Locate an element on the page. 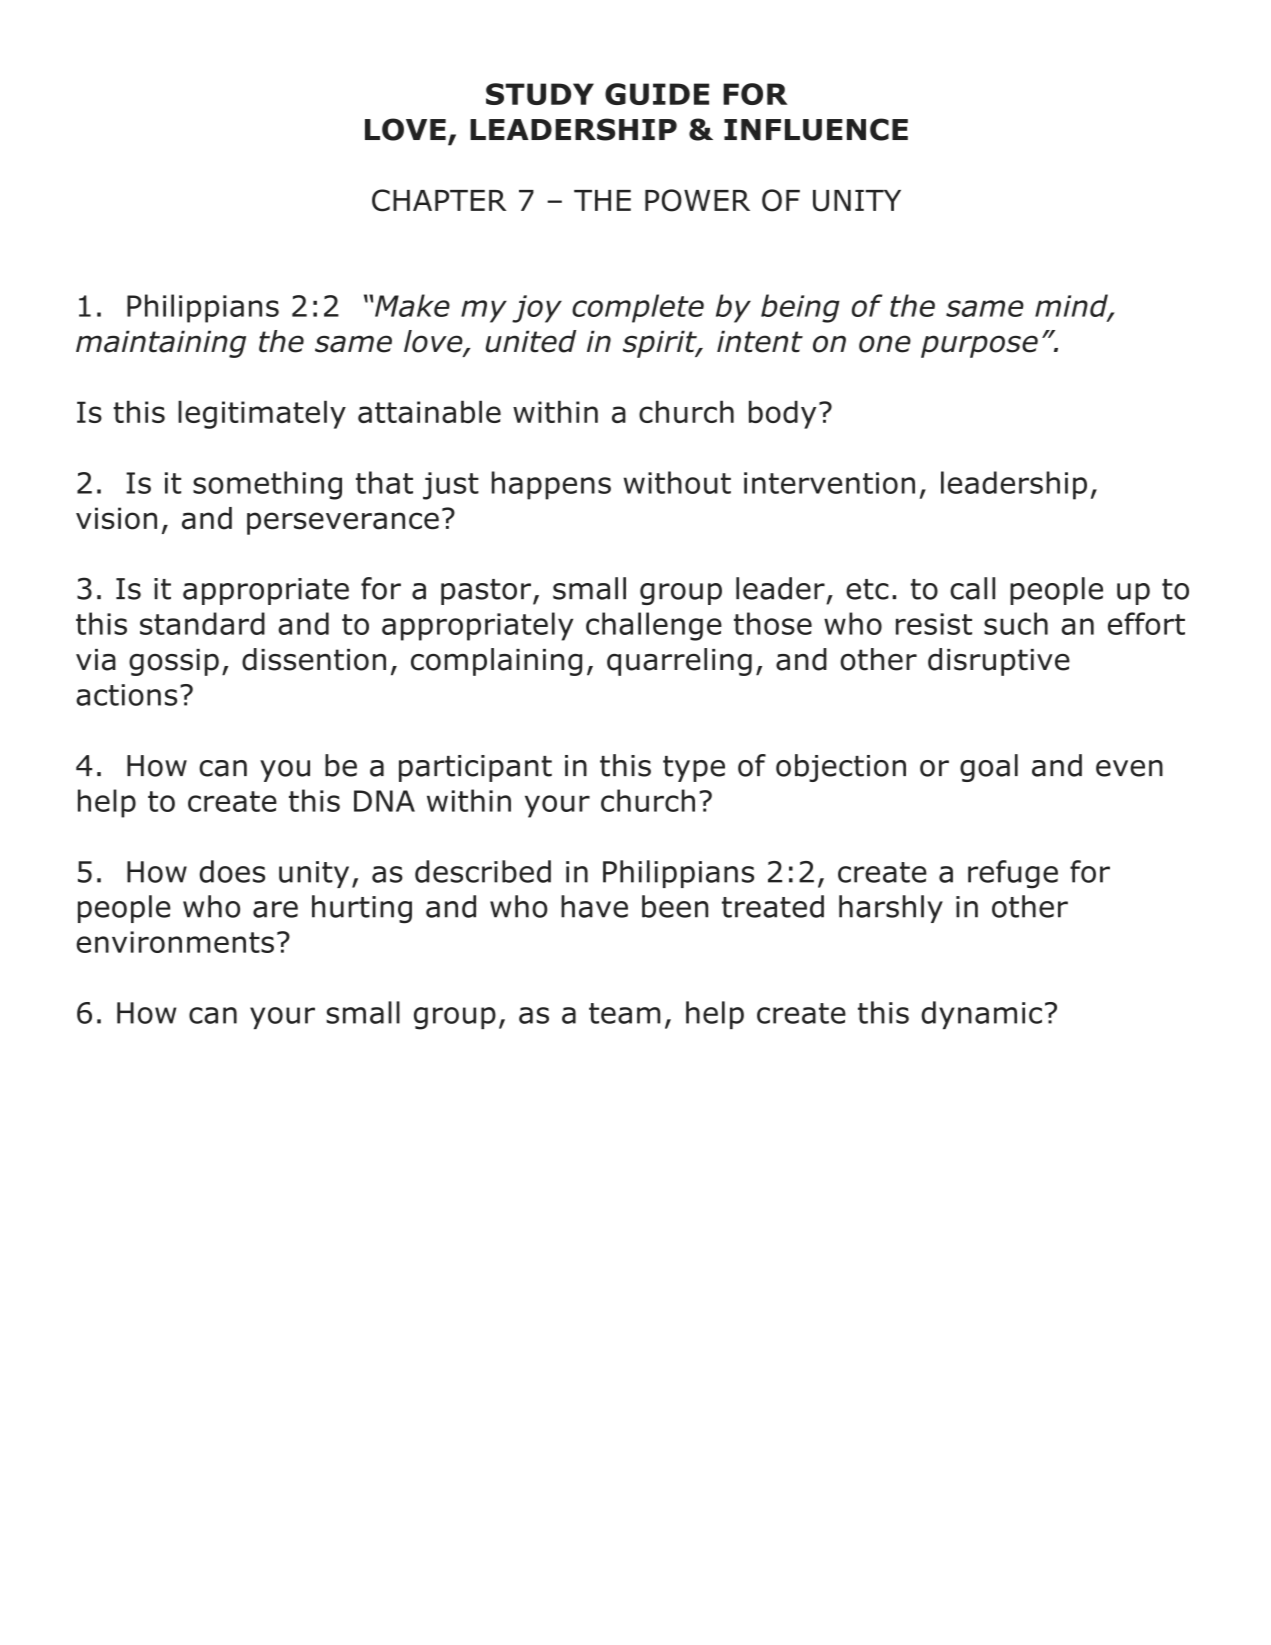 This document has width=1271, height=1645. standard is located at coordinates (202, 623).
